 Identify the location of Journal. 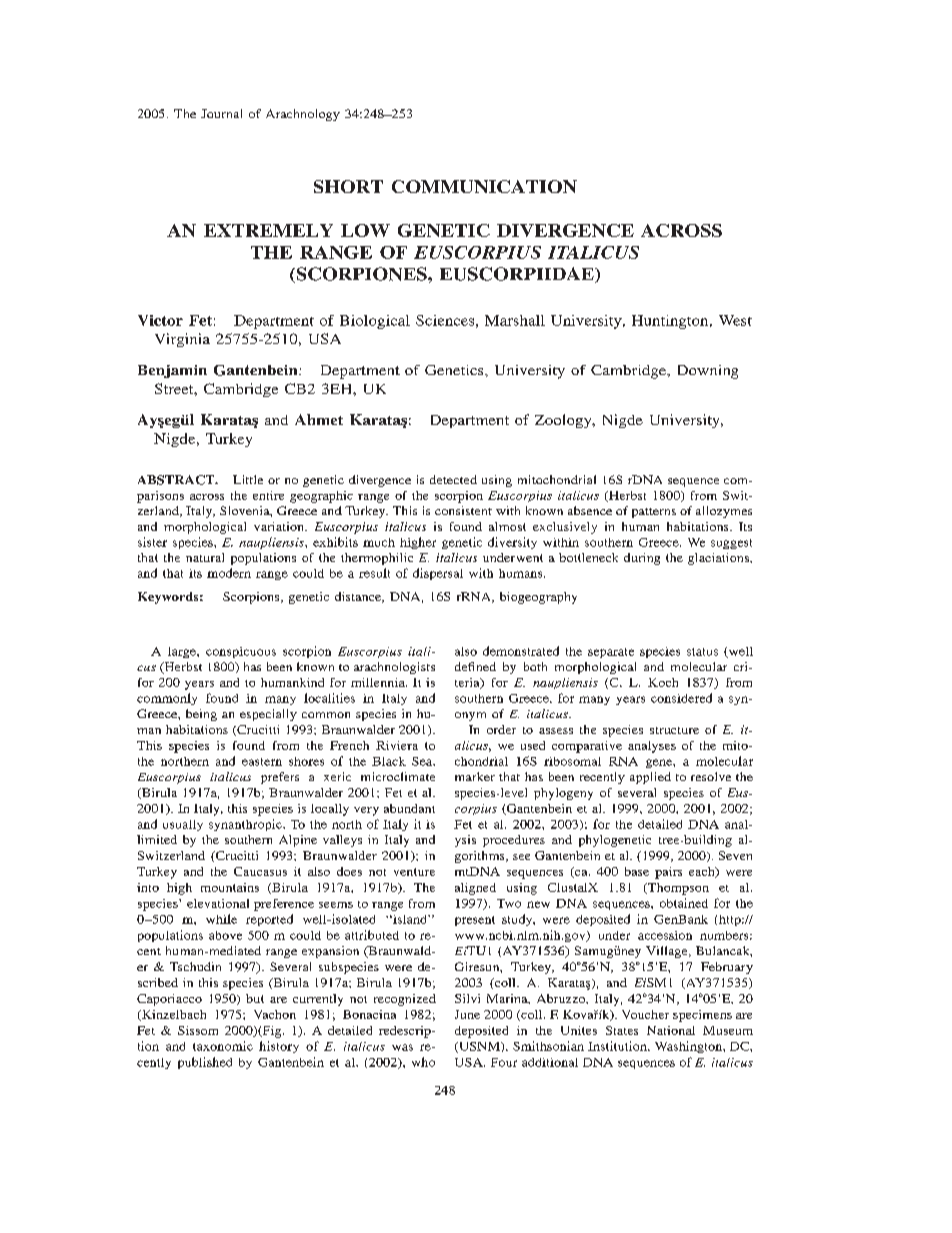
(221, 113).
